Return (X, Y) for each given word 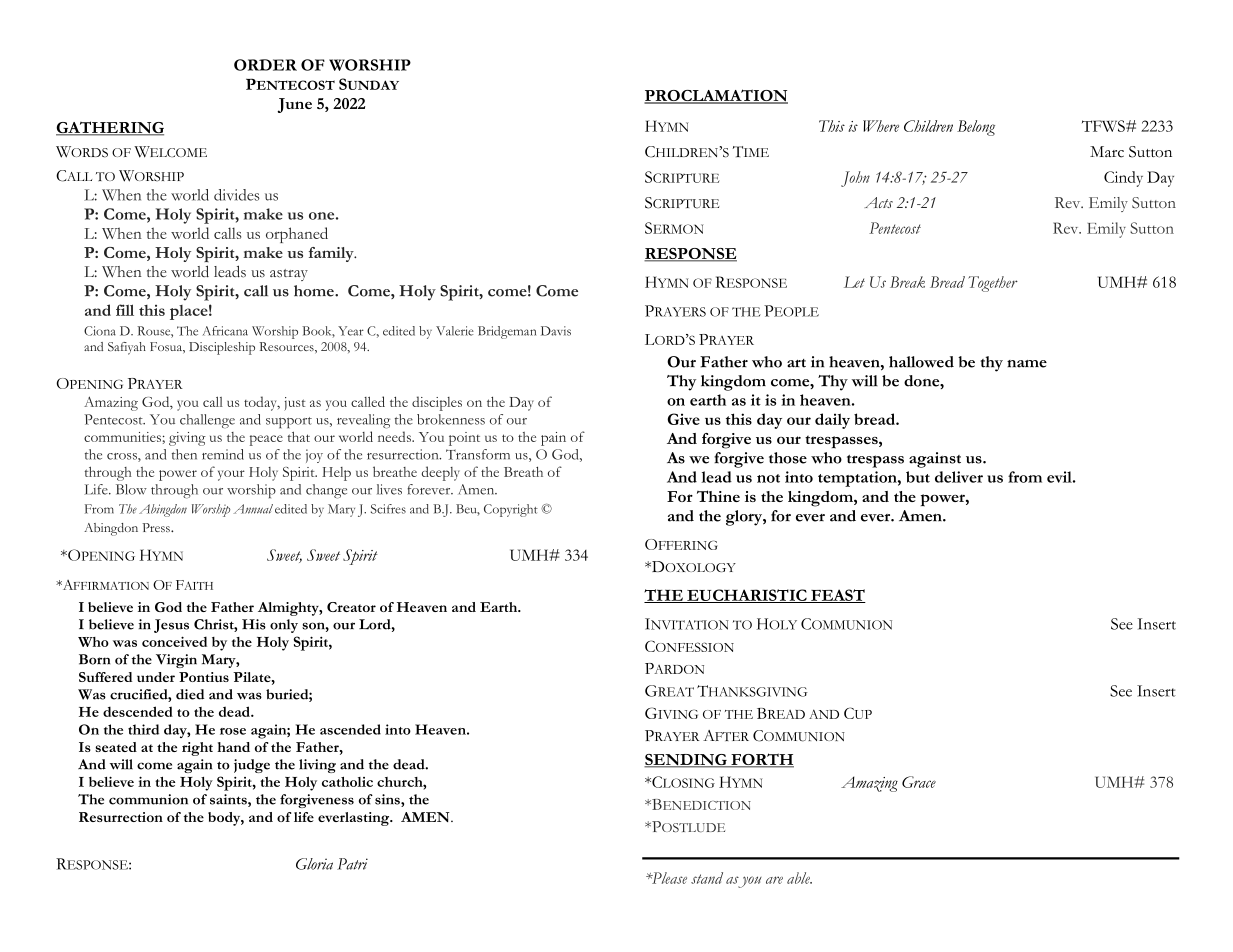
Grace (919, 782)
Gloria (314, 864)
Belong (976, 128)
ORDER (265, 65)
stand (707, 878)
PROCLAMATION (716, 96)
